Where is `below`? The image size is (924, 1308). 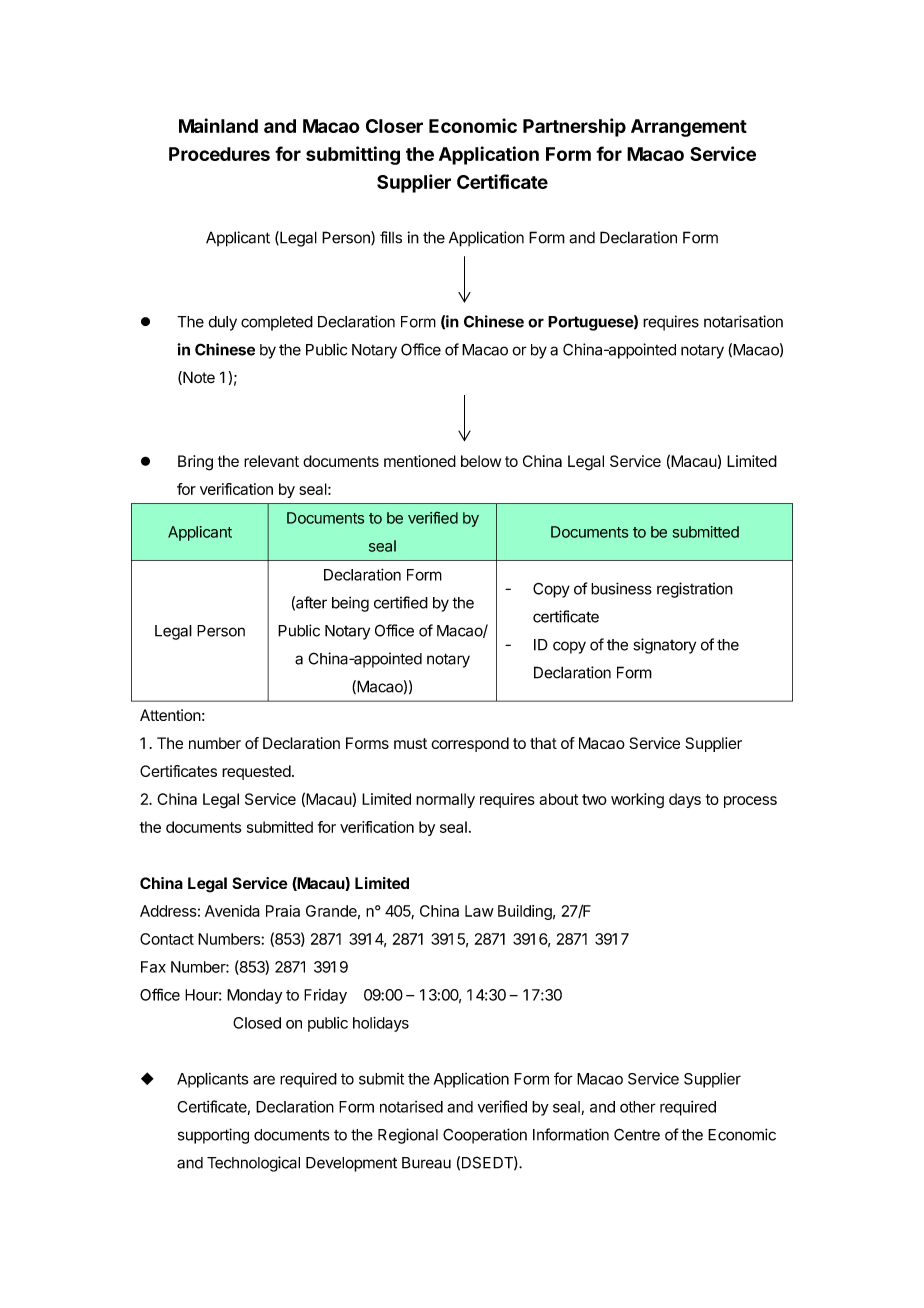 below is located at coordinates (481, 461).
